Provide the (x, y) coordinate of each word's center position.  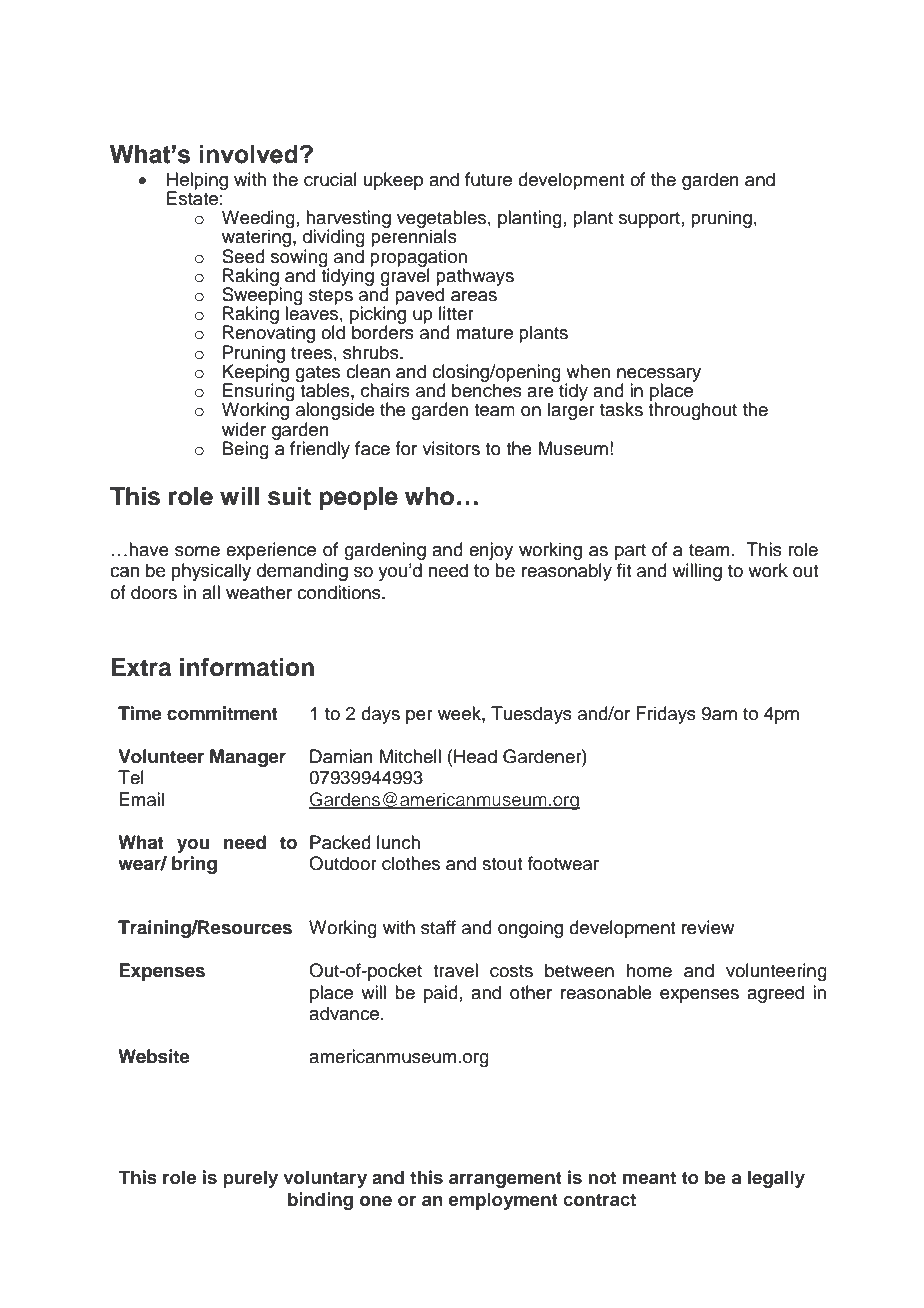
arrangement (505, 1180)
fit (624, 570)
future (488, 179)
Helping (197, 182)
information (247, 667)
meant (649, 1178)
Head (475, 756)
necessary (659, 376)
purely (250, 1179)
